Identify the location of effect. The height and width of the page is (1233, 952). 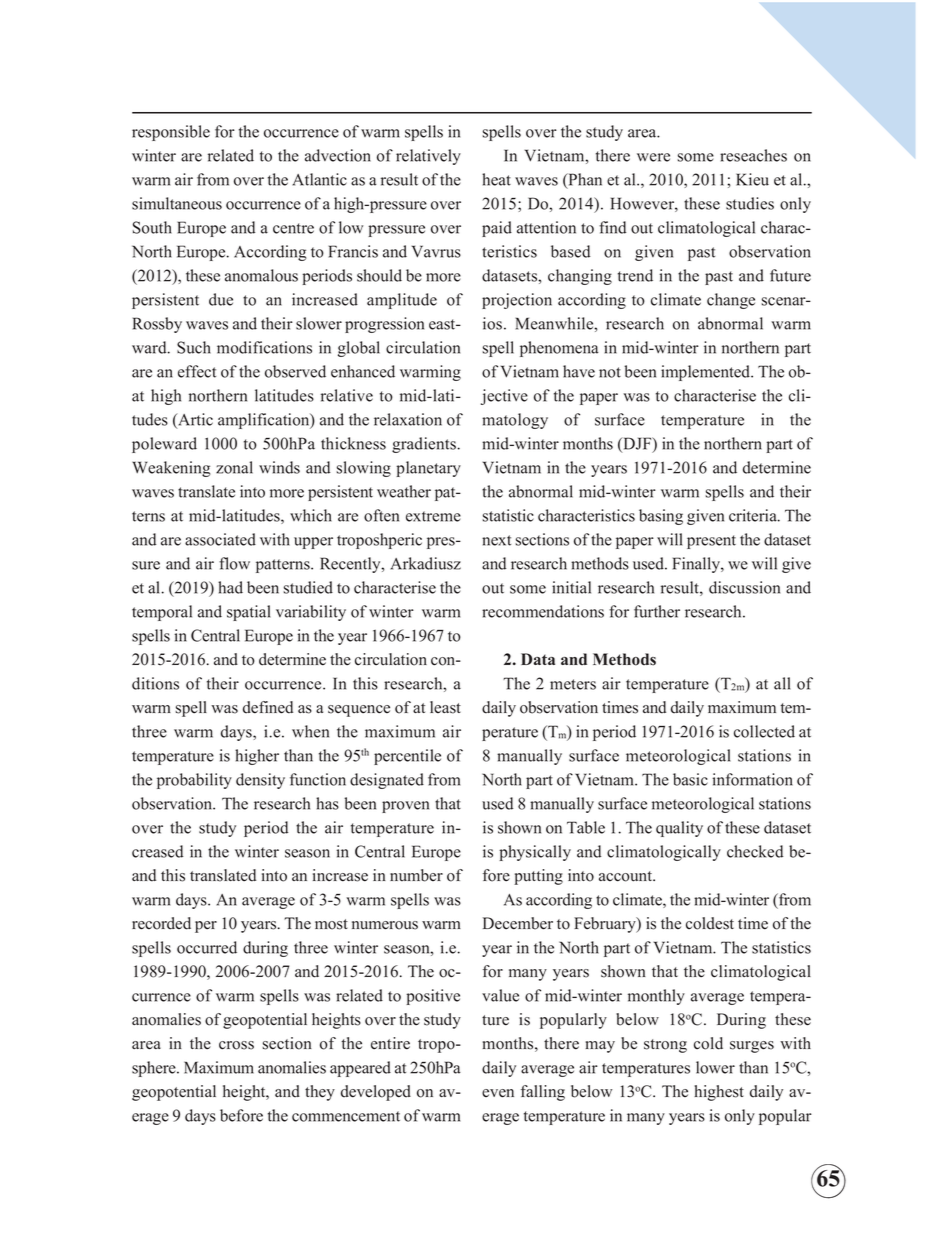
(197, 371).
